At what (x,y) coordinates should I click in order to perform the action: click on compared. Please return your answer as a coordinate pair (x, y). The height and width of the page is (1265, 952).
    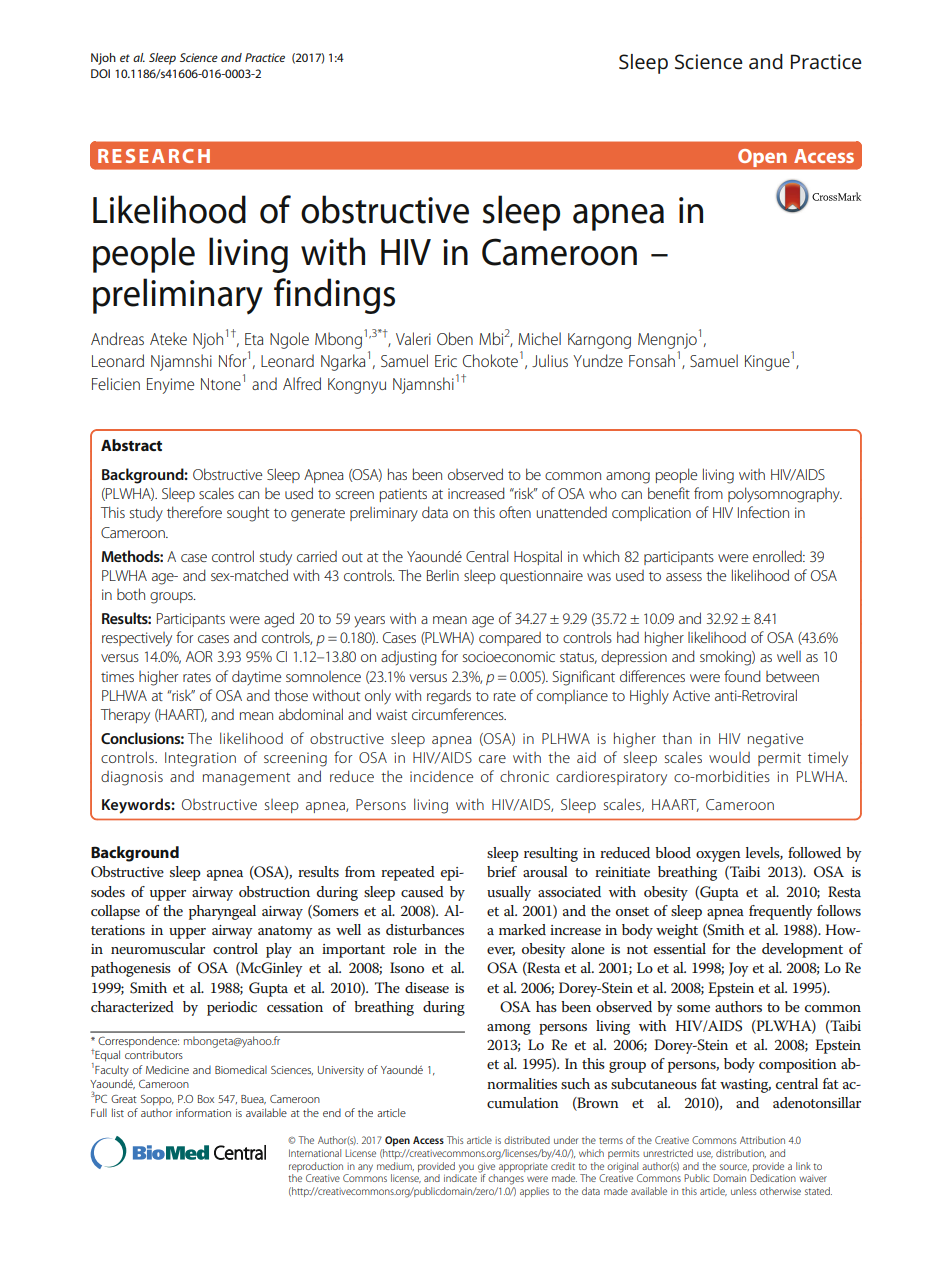
    Looking at the image, I should click on (510, 639).
